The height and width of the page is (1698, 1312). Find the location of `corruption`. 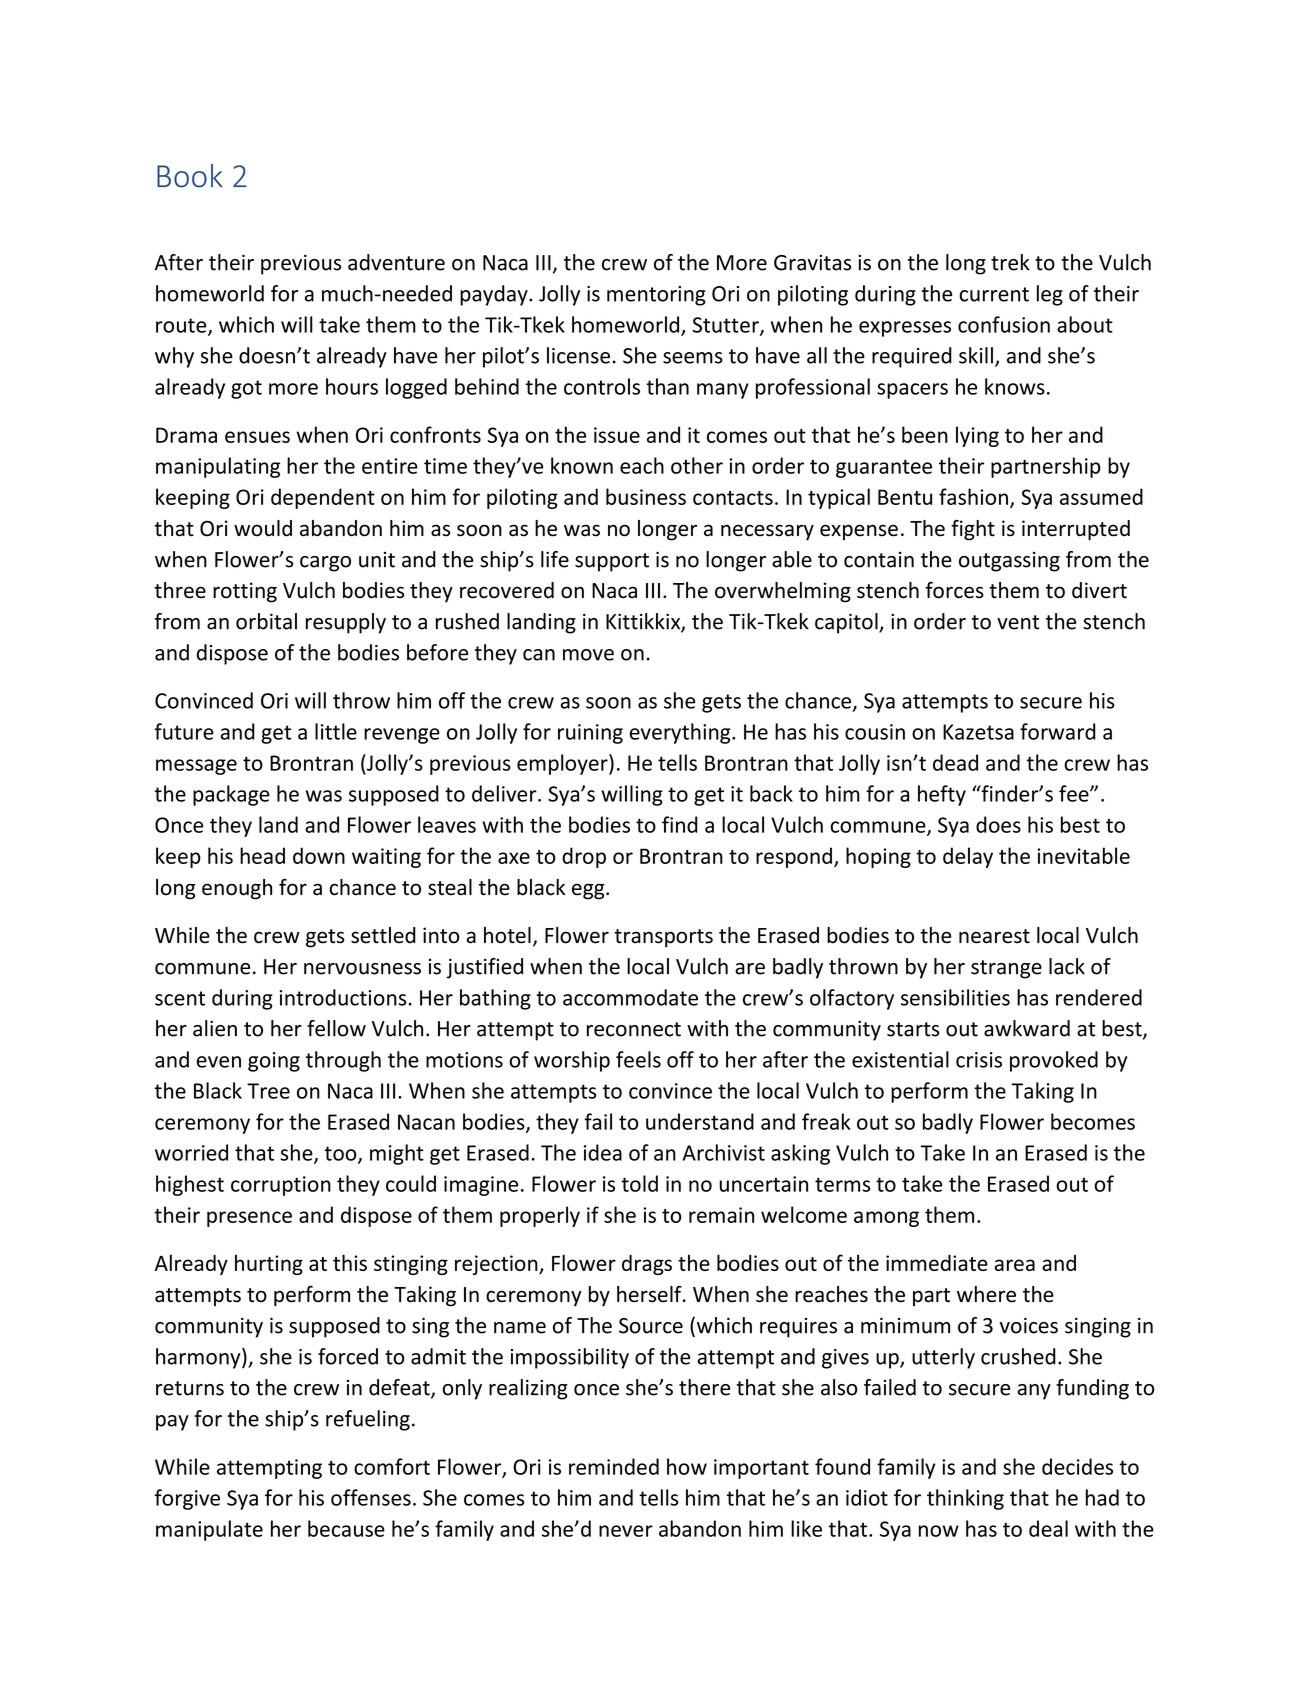

corruption is located at coordinates (281, 1186).
